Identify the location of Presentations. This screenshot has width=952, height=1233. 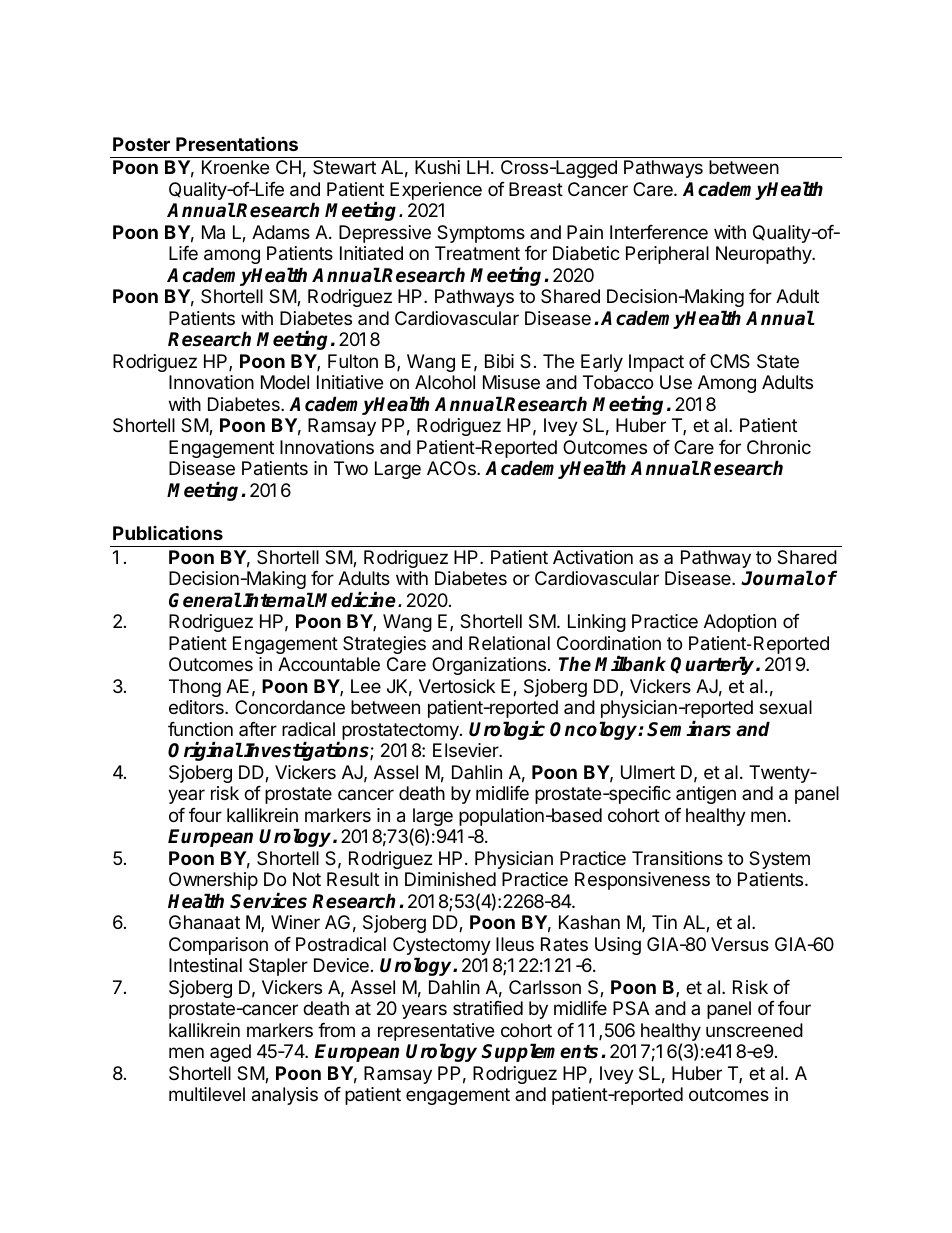
(237, 144).
